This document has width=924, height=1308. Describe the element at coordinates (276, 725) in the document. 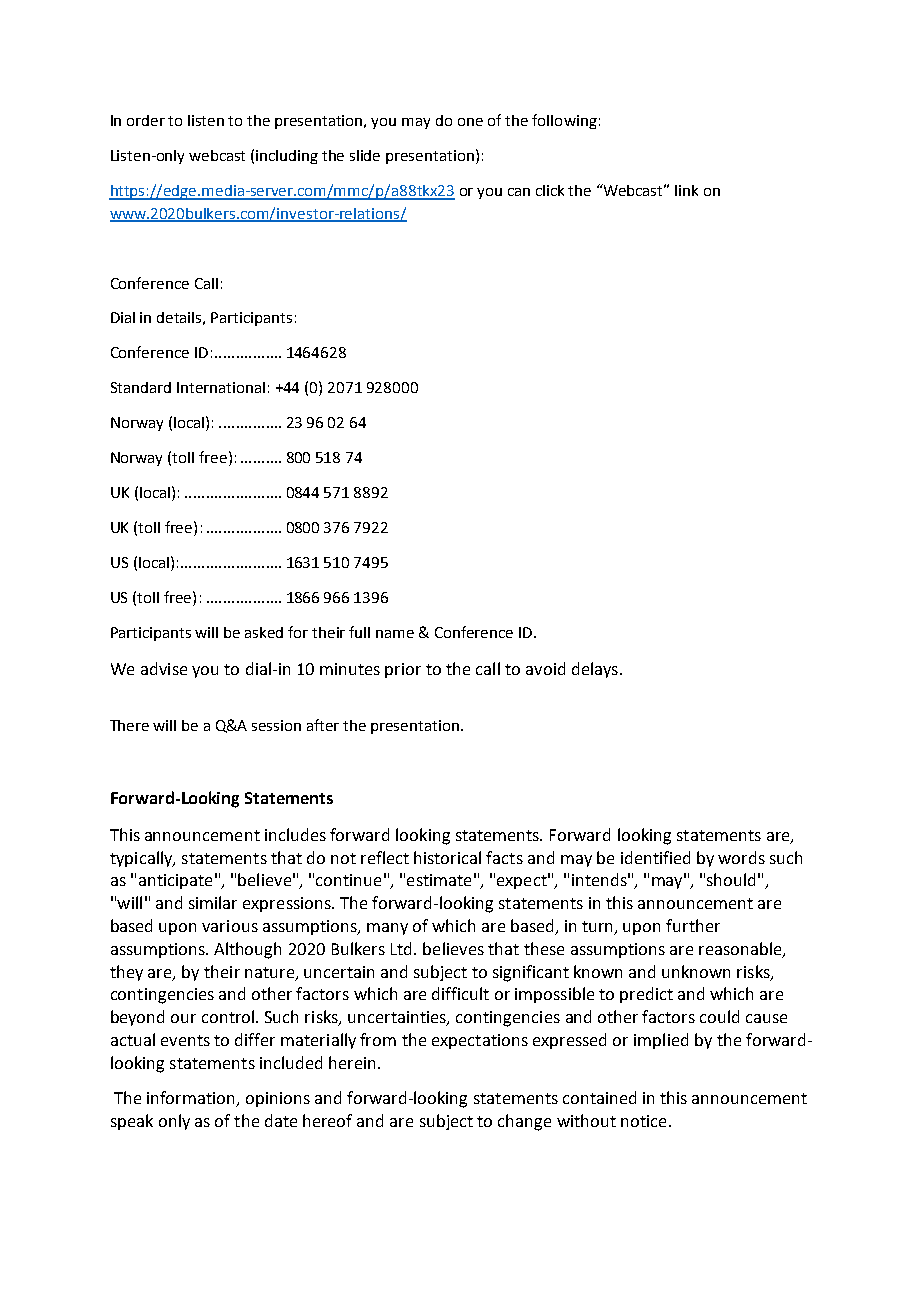

I see `session` at that location.
